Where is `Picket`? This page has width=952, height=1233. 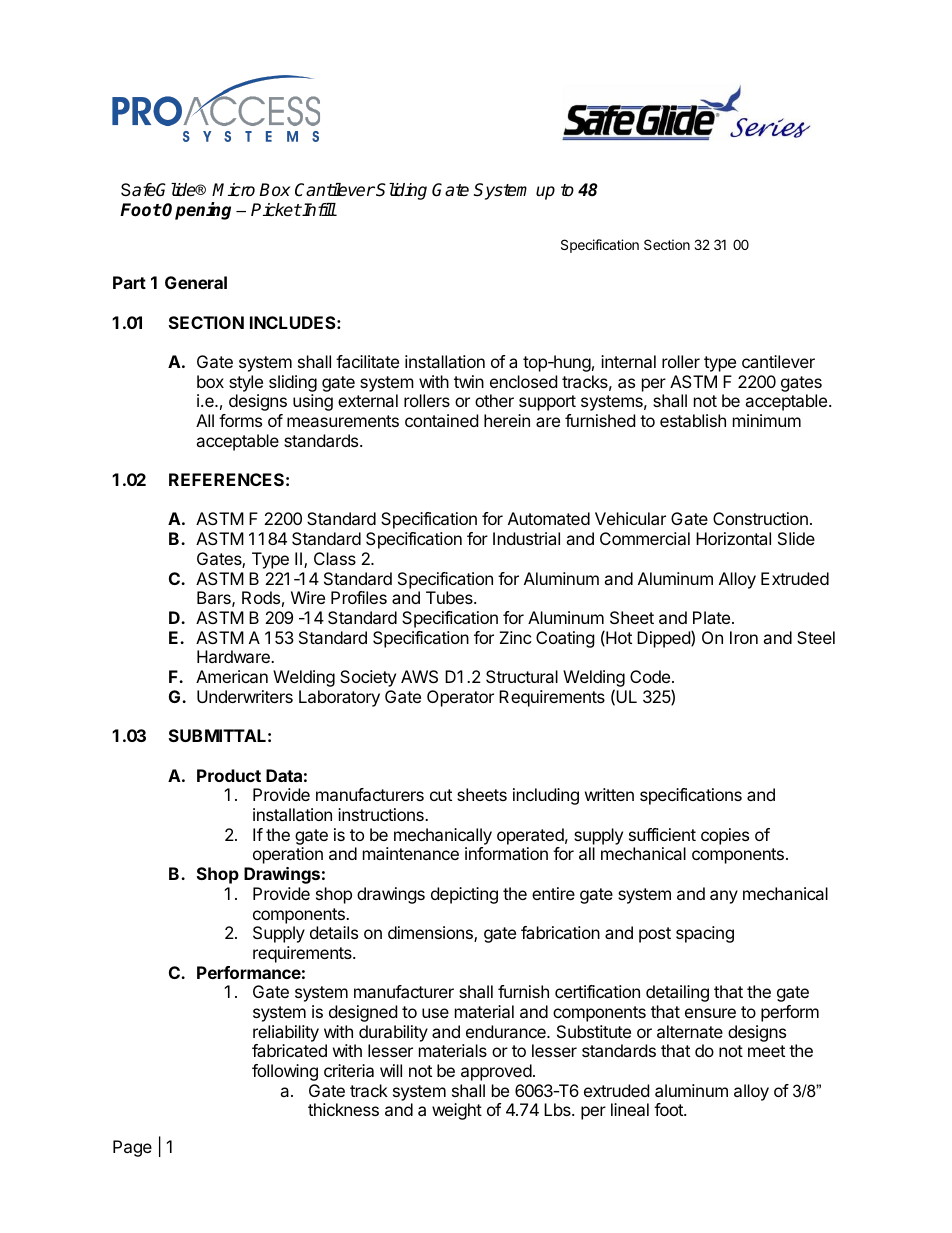 Picket is located at coordinates (276, 210).
